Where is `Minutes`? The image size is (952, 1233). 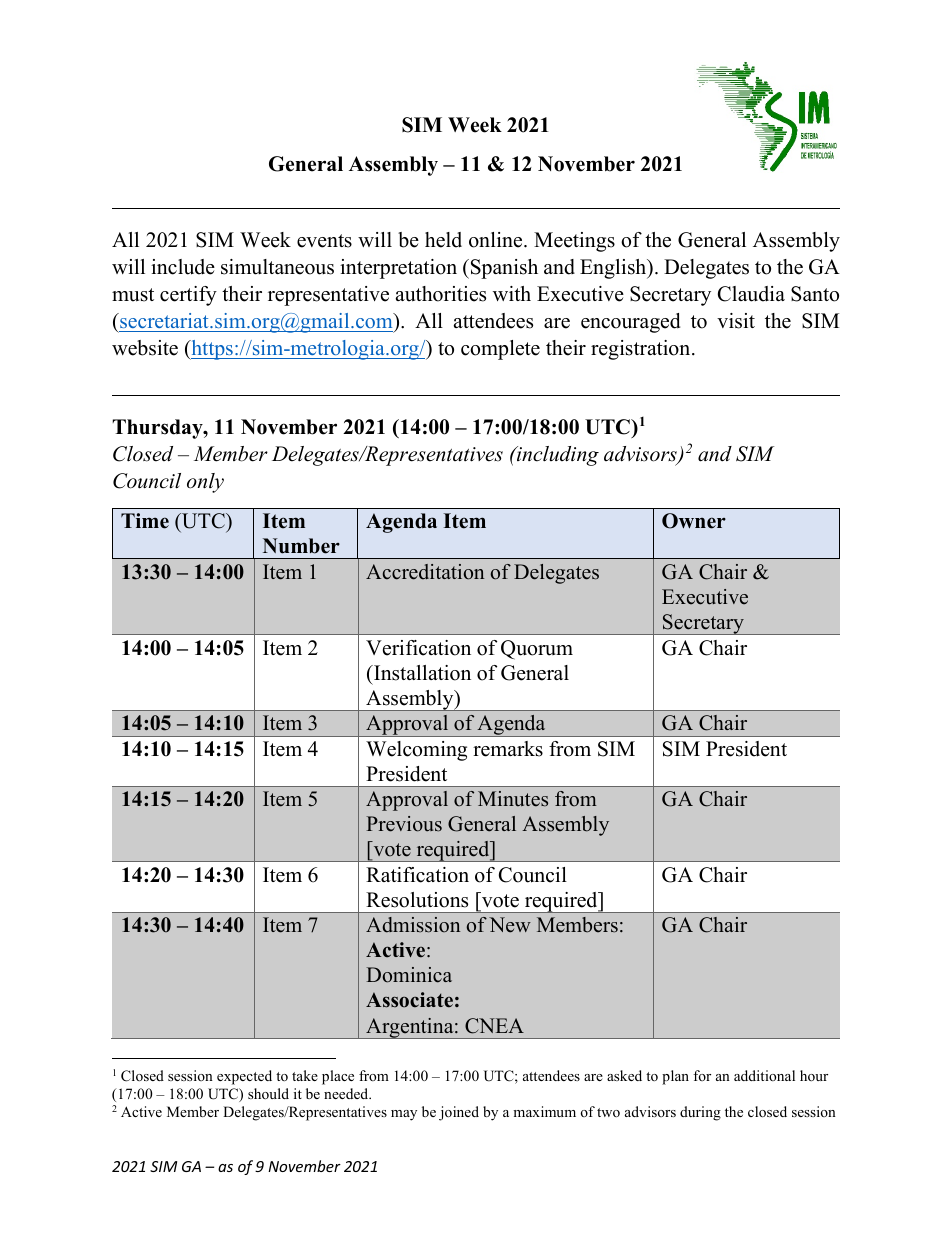 Minutes is located at coordinates (513, 799).
